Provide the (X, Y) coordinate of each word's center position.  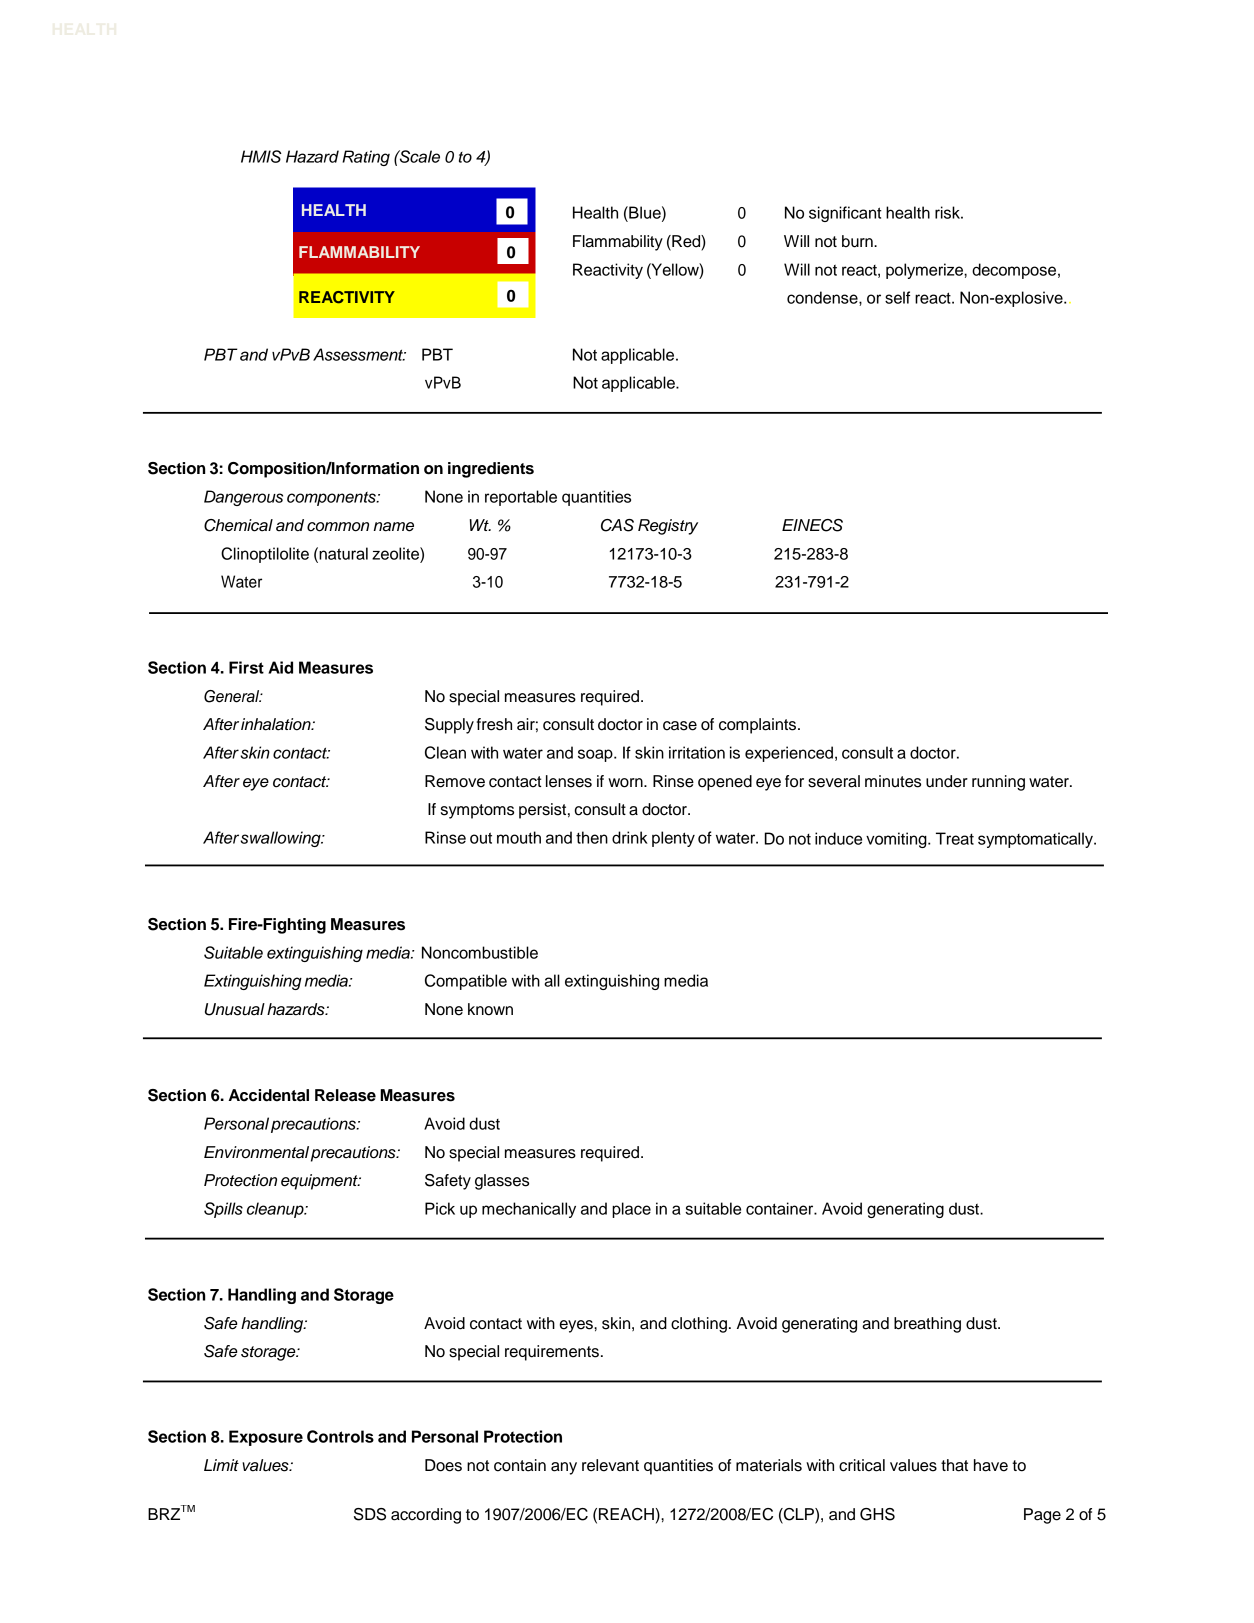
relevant (610, 1465)
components (332, 499)
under (947, 781)
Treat (955, 838)
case (680, 726)
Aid (280, 667)
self (897, 297)
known (490, 1009)
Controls (340, 1436)
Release (345, 1095)
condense (823, 298)
